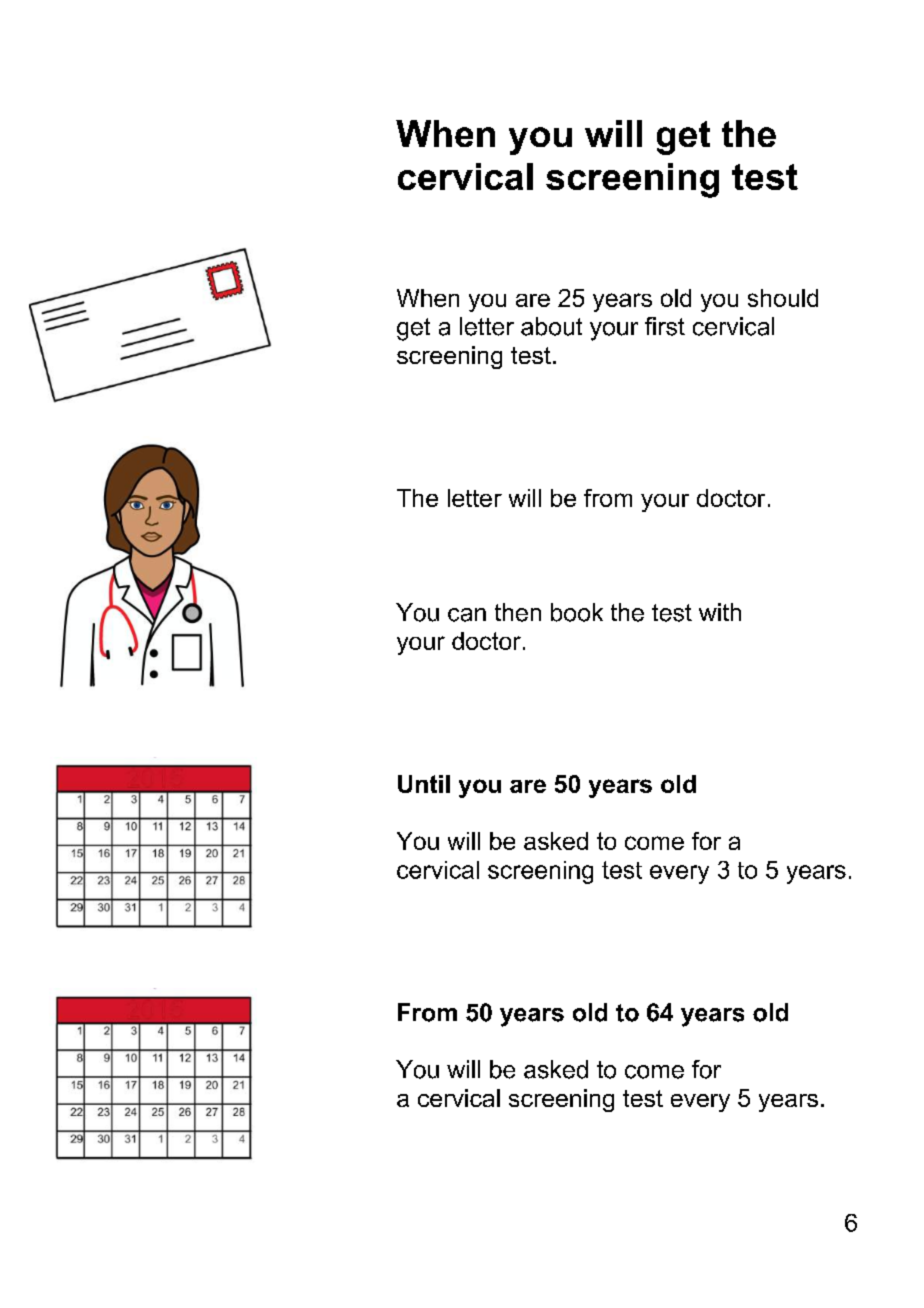  Describe the element at coordinates (518, 612) in the image. I see `then` at that location.
